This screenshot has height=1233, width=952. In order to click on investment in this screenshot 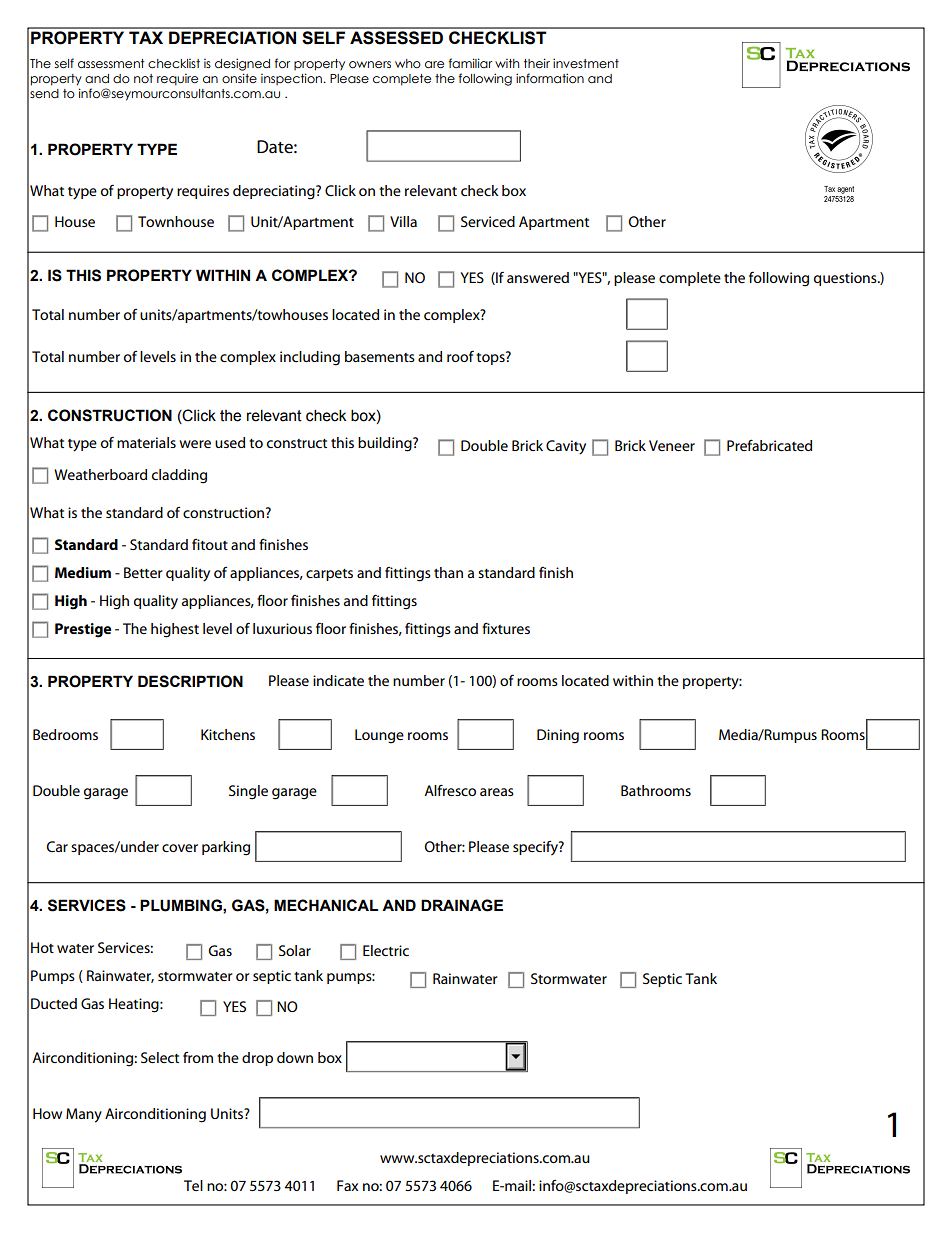, I will do `click(586, 63)`.
